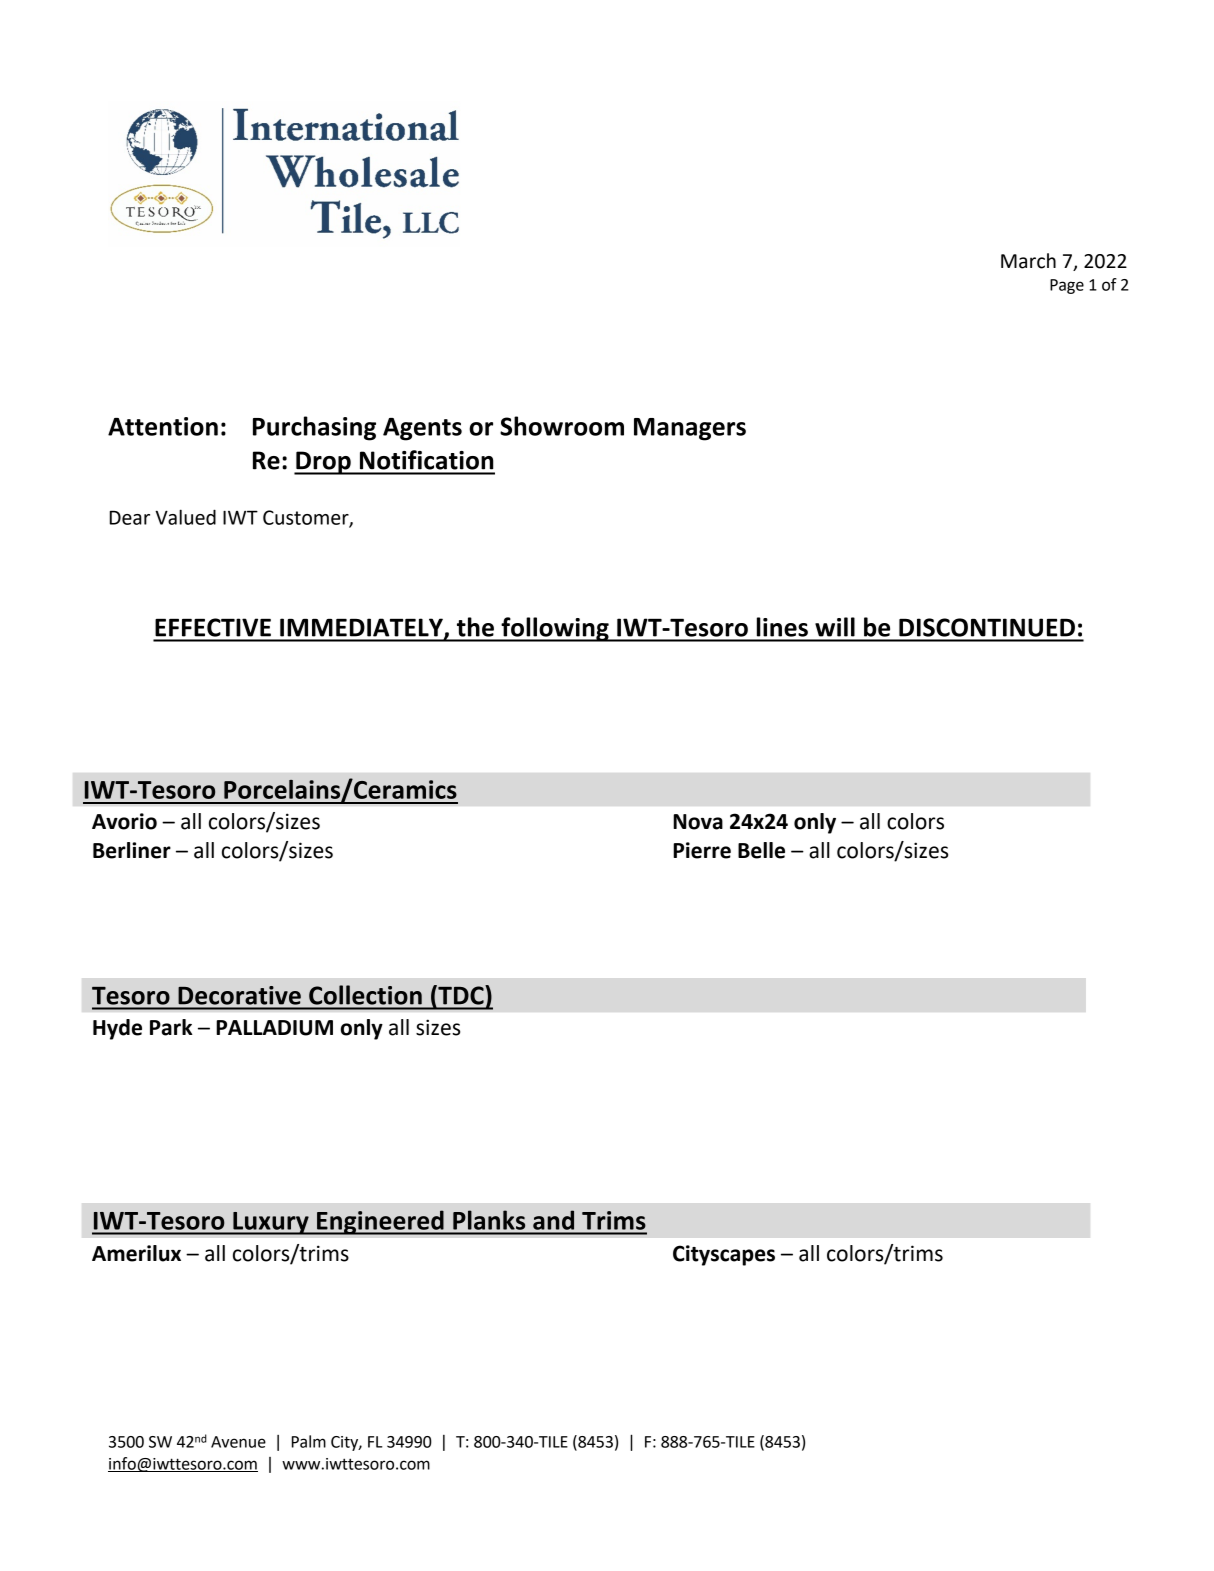 The image size is (1214, 1571). Describe the element at coordinates (562, 426) in the screenshot. I see `Showroom` at that location.
